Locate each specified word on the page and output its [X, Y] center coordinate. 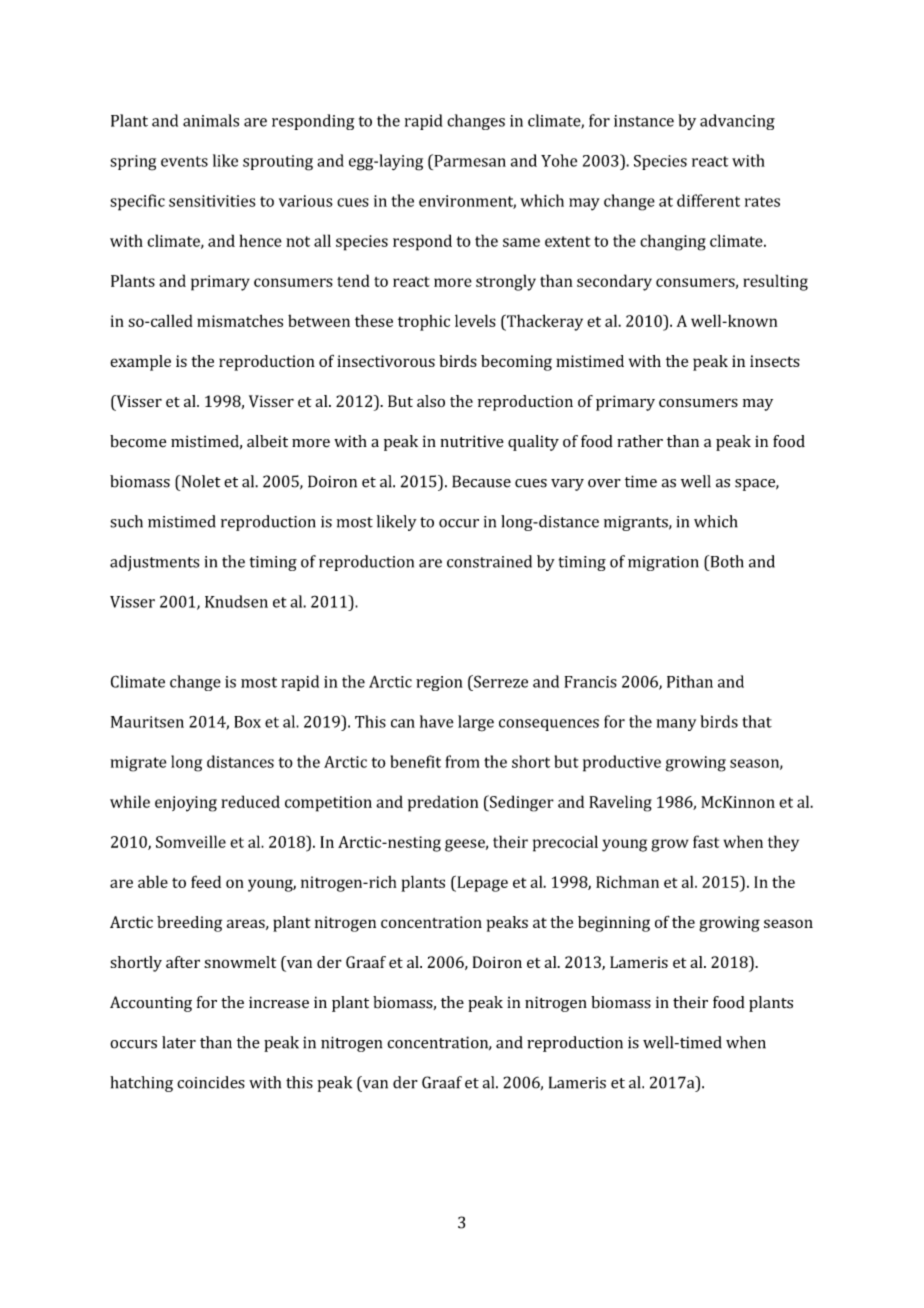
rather [640, 441]
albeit [267, 441]
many [676, 725]
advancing [737, 122]
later [179, 1042]
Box [247, 722]
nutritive [472, 441]
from [462, 761]
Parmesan [469, 160]
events [184, 161]
